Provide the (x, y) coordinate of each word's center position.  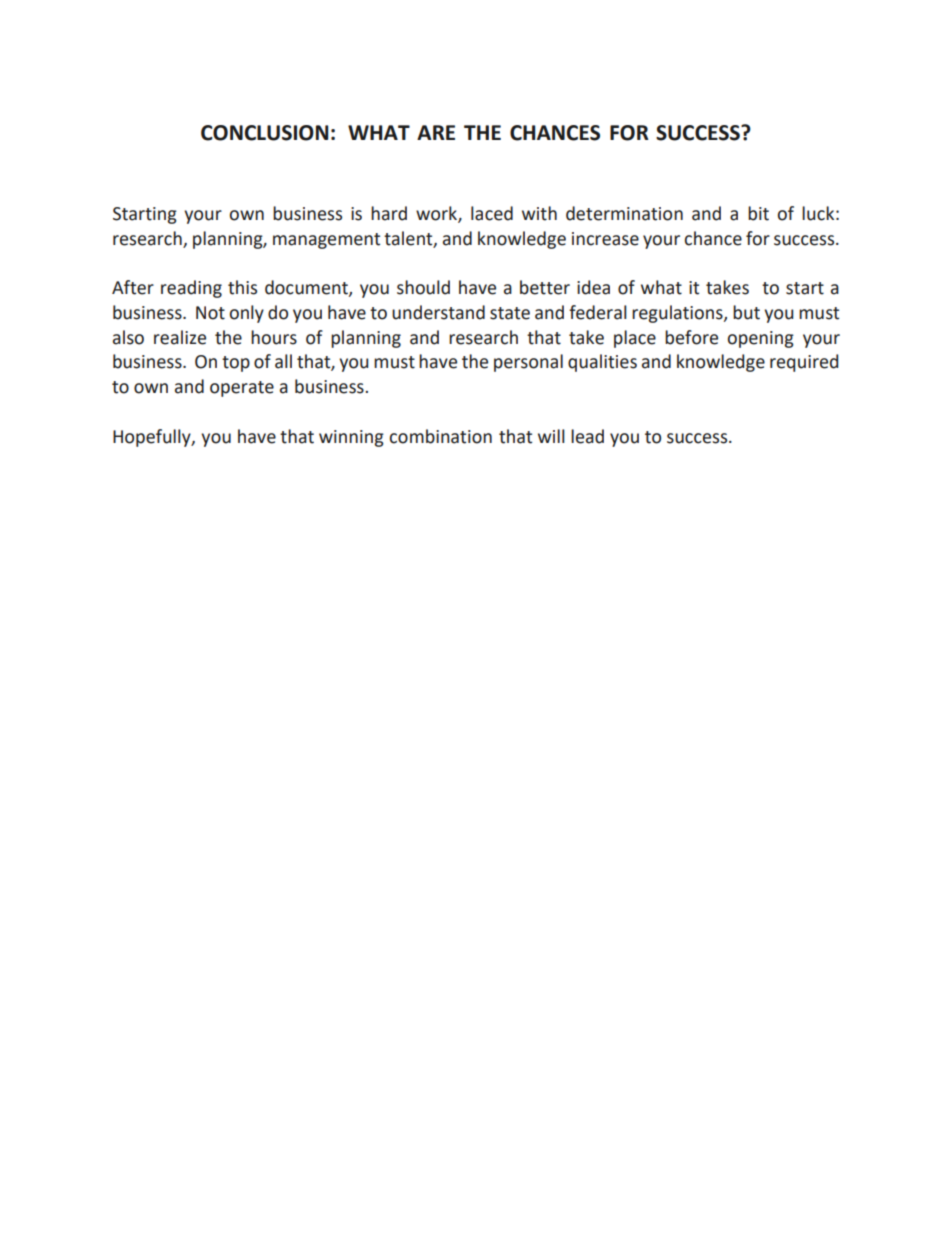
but (746, 312)
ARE (436, 132)
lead (587, 436)
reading (191, 289)
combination (441, 436)
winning (351, 438)
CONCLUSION (264, 133)
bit (758, 213)
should (423, 287)
